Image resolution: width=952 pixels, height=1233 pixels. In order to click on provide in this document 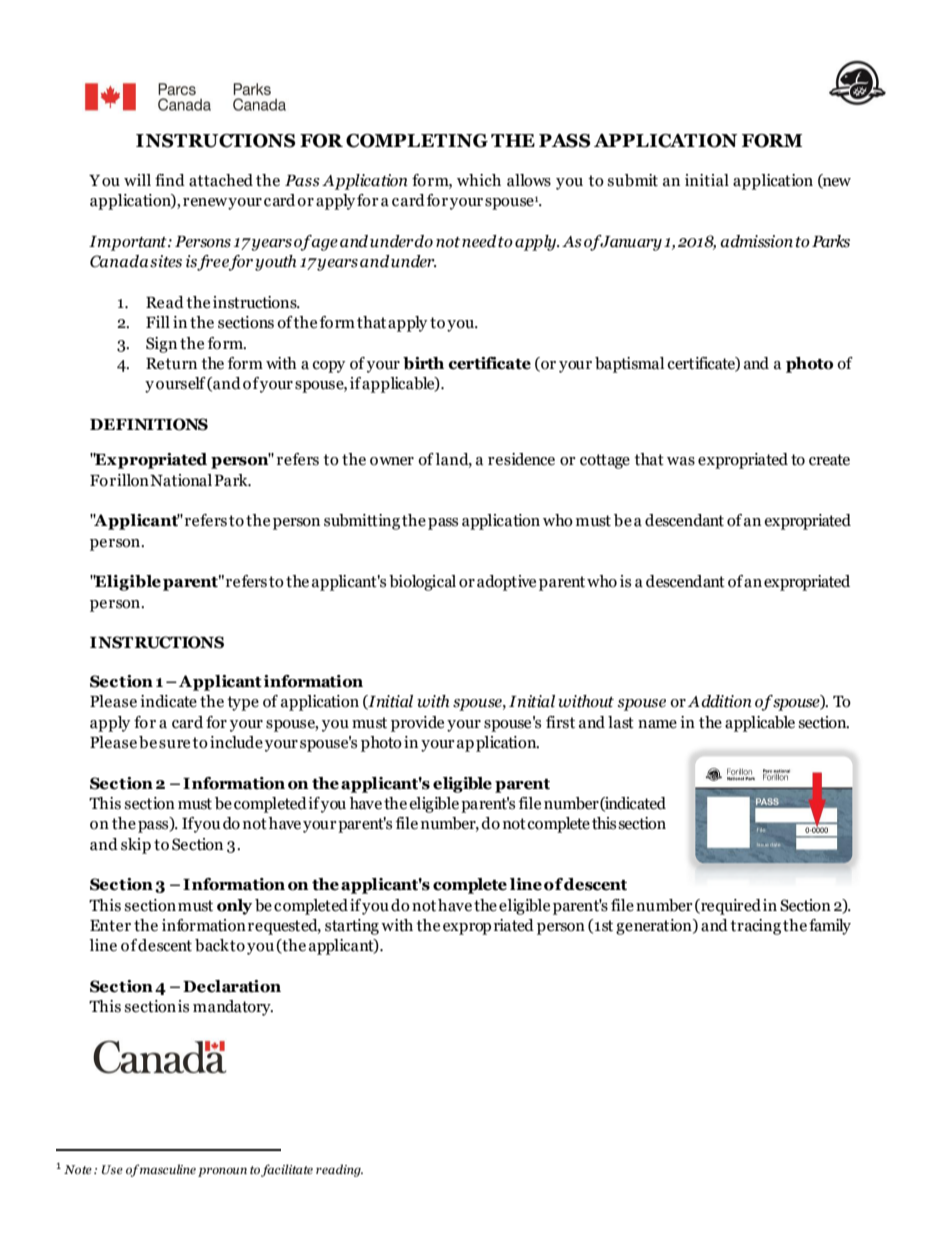, I will do `click(417, 724)`.
